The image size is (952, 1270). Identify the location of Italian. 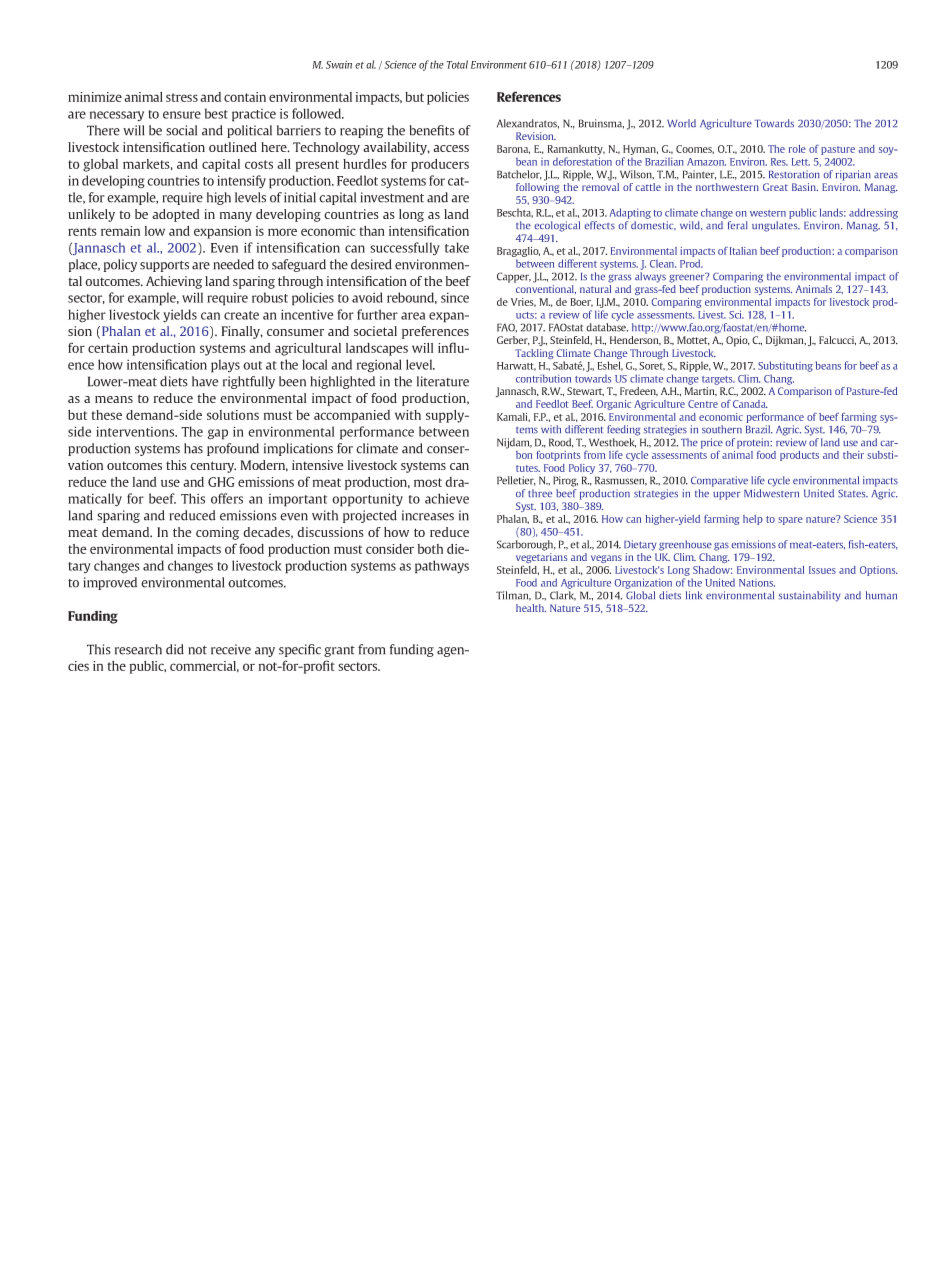
(743, 251).
